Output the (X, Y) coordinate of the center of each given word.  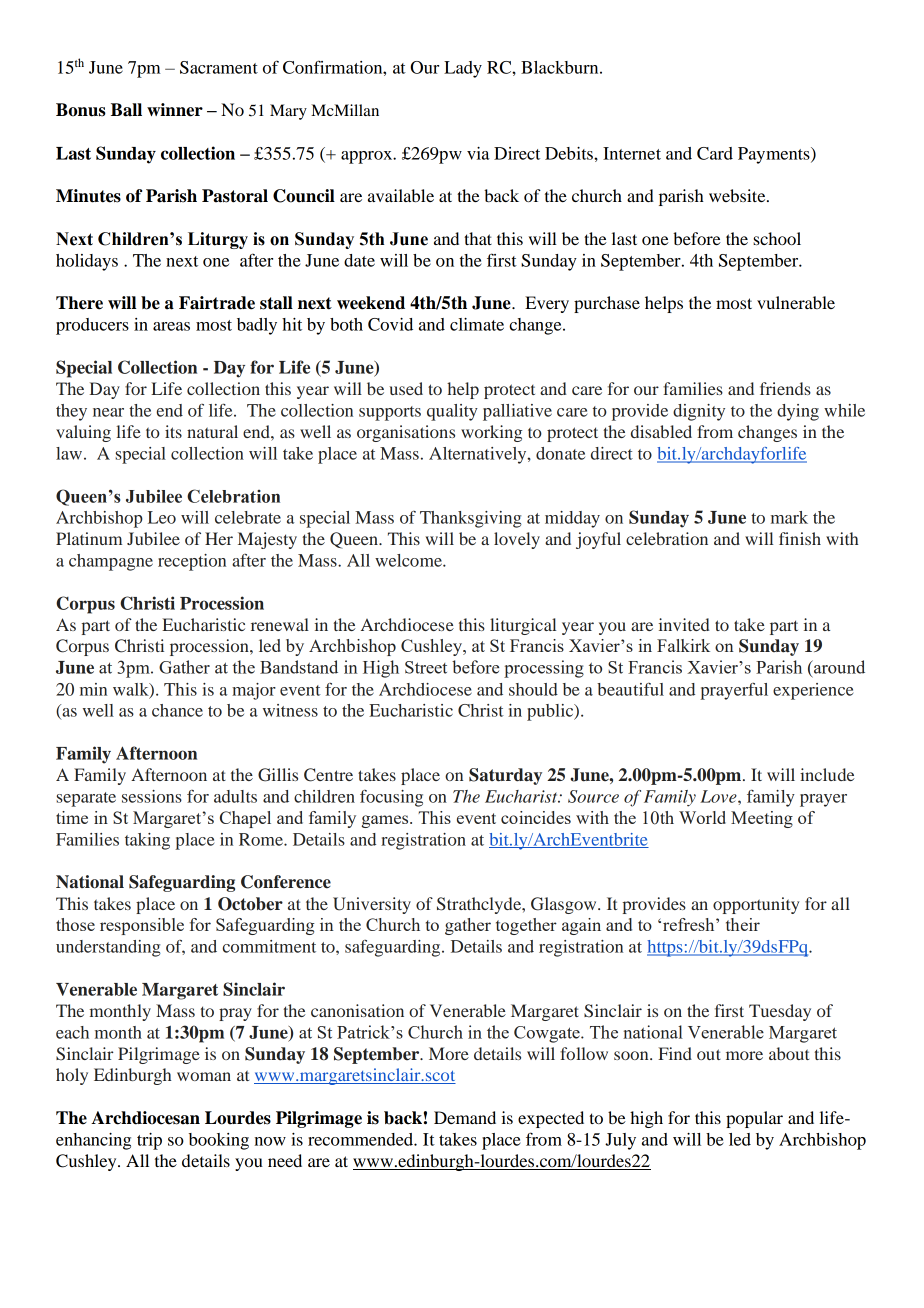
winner (175, 110)
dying (798, 412)
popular (754, 1119)
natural (212, 431)
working (491, 433)
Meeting (762, 819)
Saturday (505, 776)
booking (219, 1141)
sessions (152, 796)
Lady (463, 69)
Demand (465, 1117)
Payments (775, 155)
